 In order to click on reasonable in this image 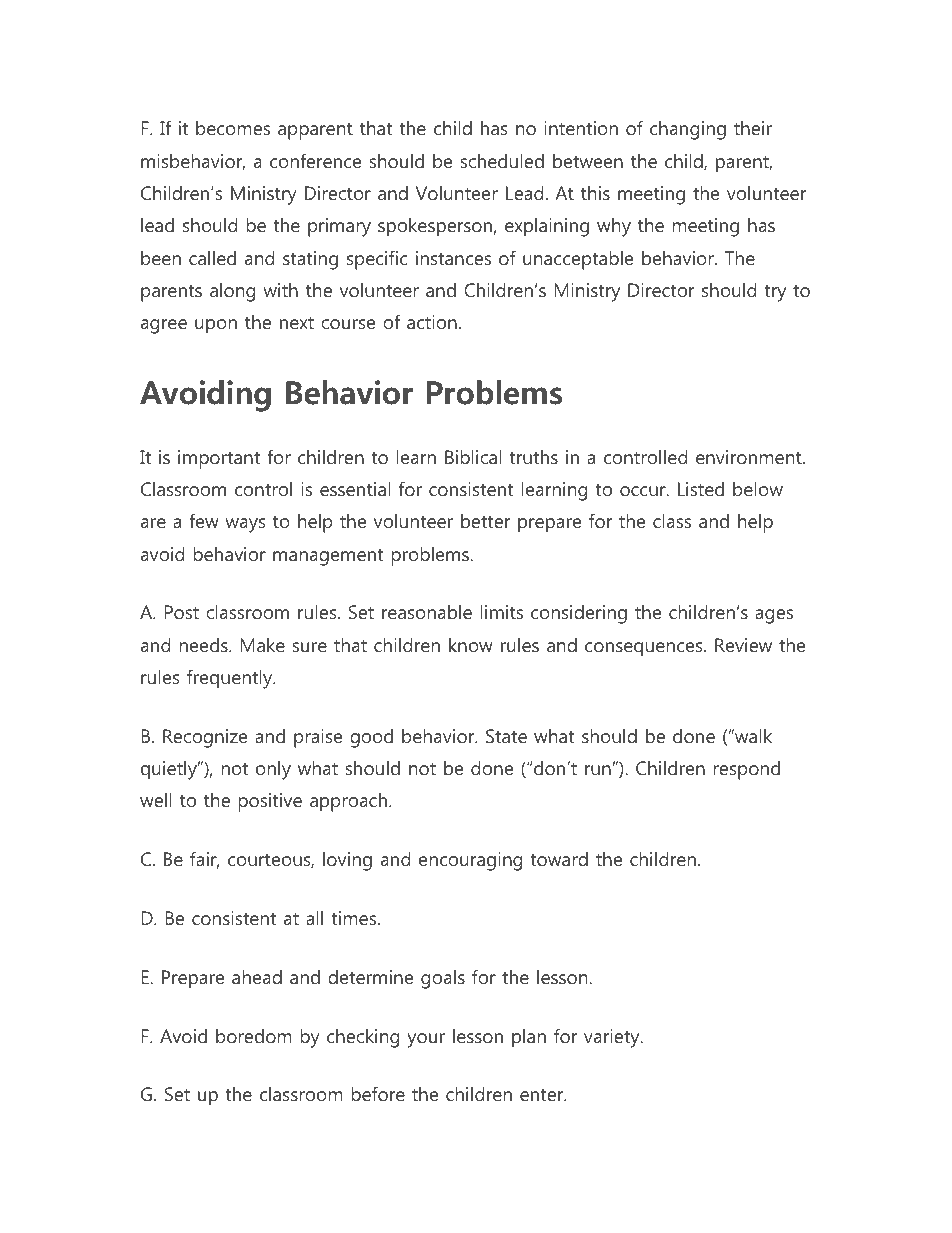, I will do `click(427, 612)`.
